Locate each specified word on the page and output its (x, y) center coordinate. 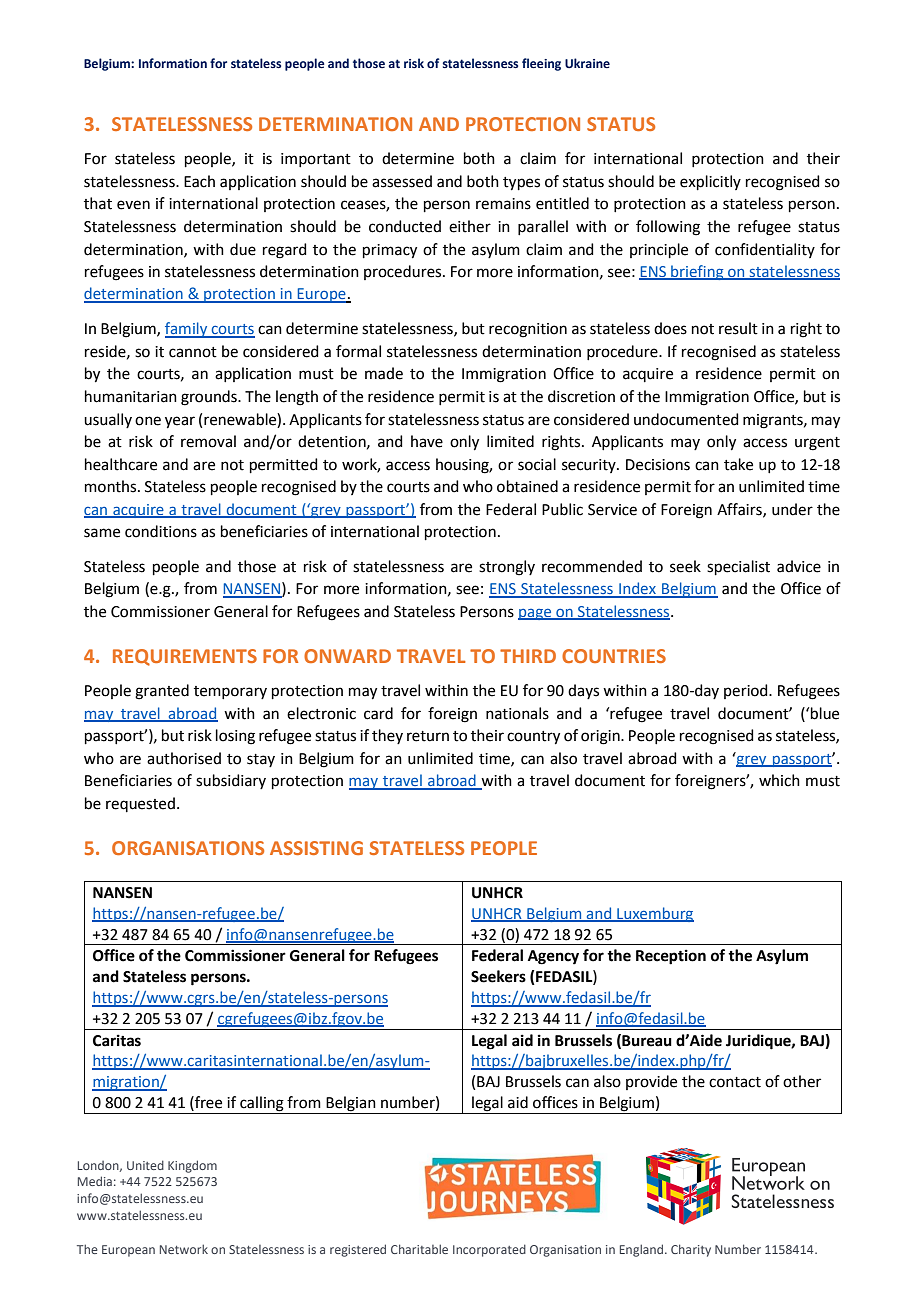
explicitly (710, 182)
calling (262, 1105)
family (187, 330)
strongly (507, 568)
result (738, 328)
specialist (738, 567)
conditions (161, 531)
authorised (184, 758)
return (428, 736)
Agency (553, 957)
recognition (528, 330)
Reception (671, 957)
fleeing (541, 64)
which (779, 780)
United (145, 1165)
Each (199, 181)
